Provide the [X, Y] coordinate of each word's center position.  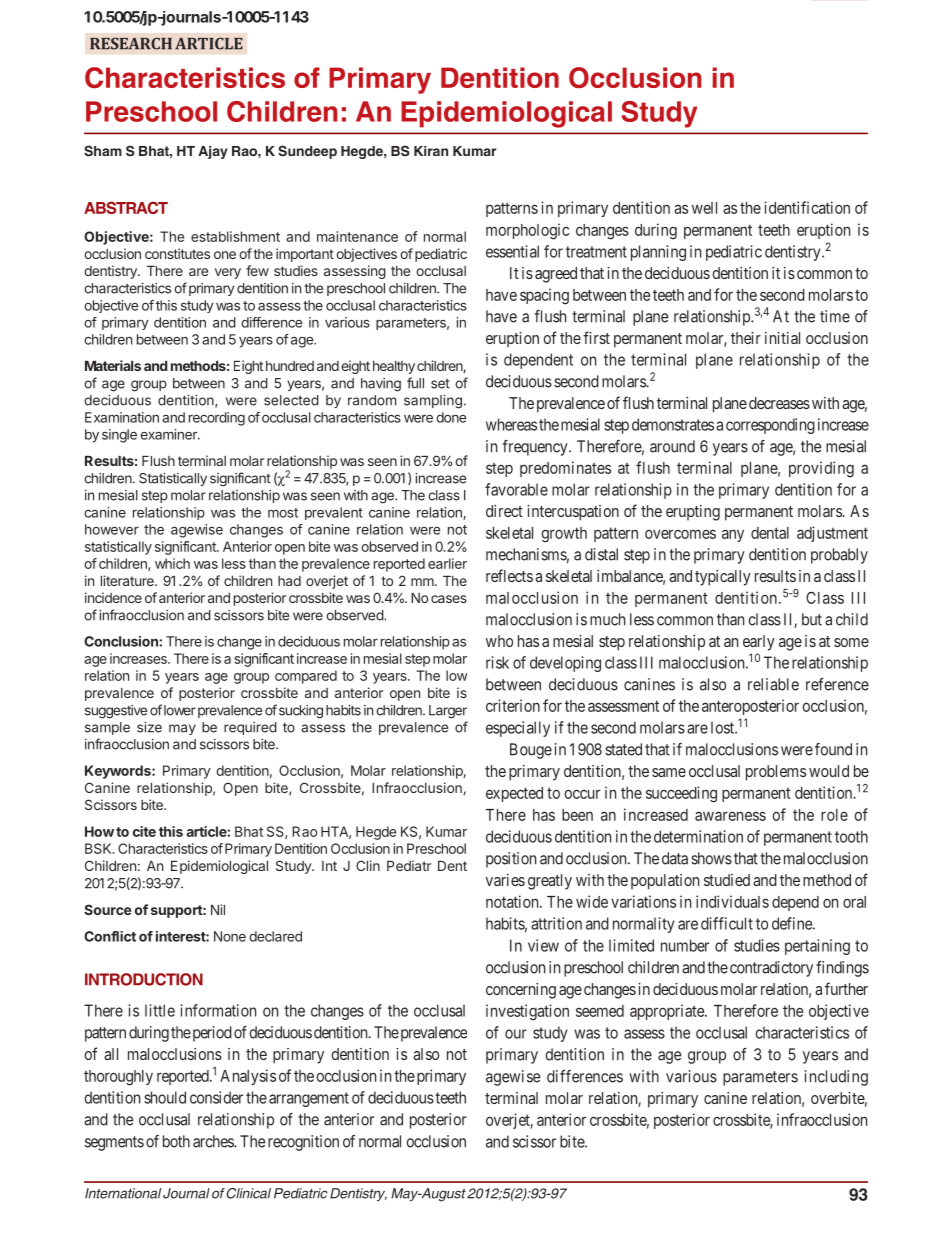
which [172, 563]
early [759, 643]
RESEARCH [131, 43]
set [440, 384]
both [176, 1141]
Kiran [431, 151]
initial [782, 338]
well [704, 208]
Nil [218, 909]
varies [505, 880]
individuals [732, 901]
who [499, 641]
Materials [113, 365]
